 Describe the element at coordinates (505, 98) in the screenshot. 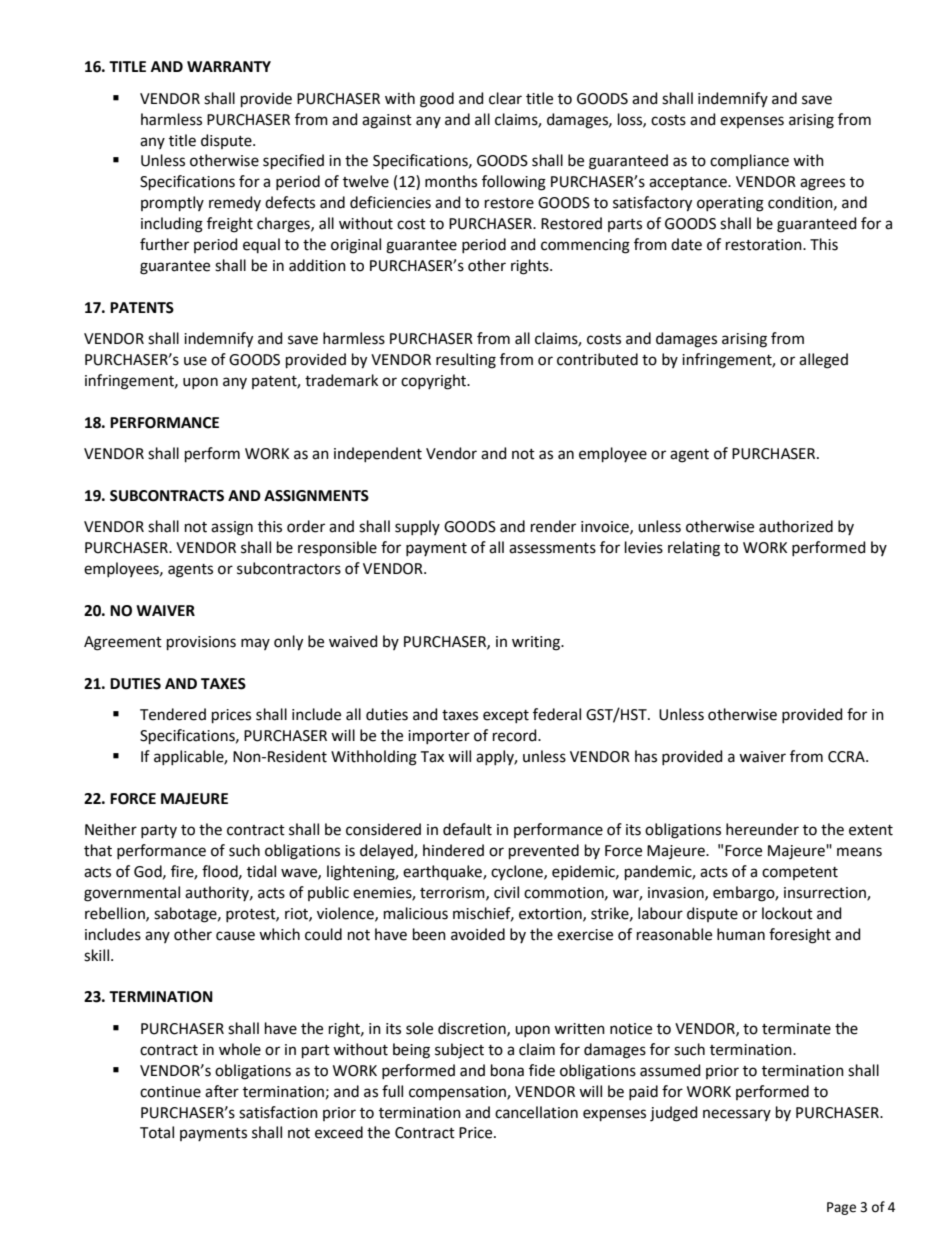

I see `clear` at that location.
